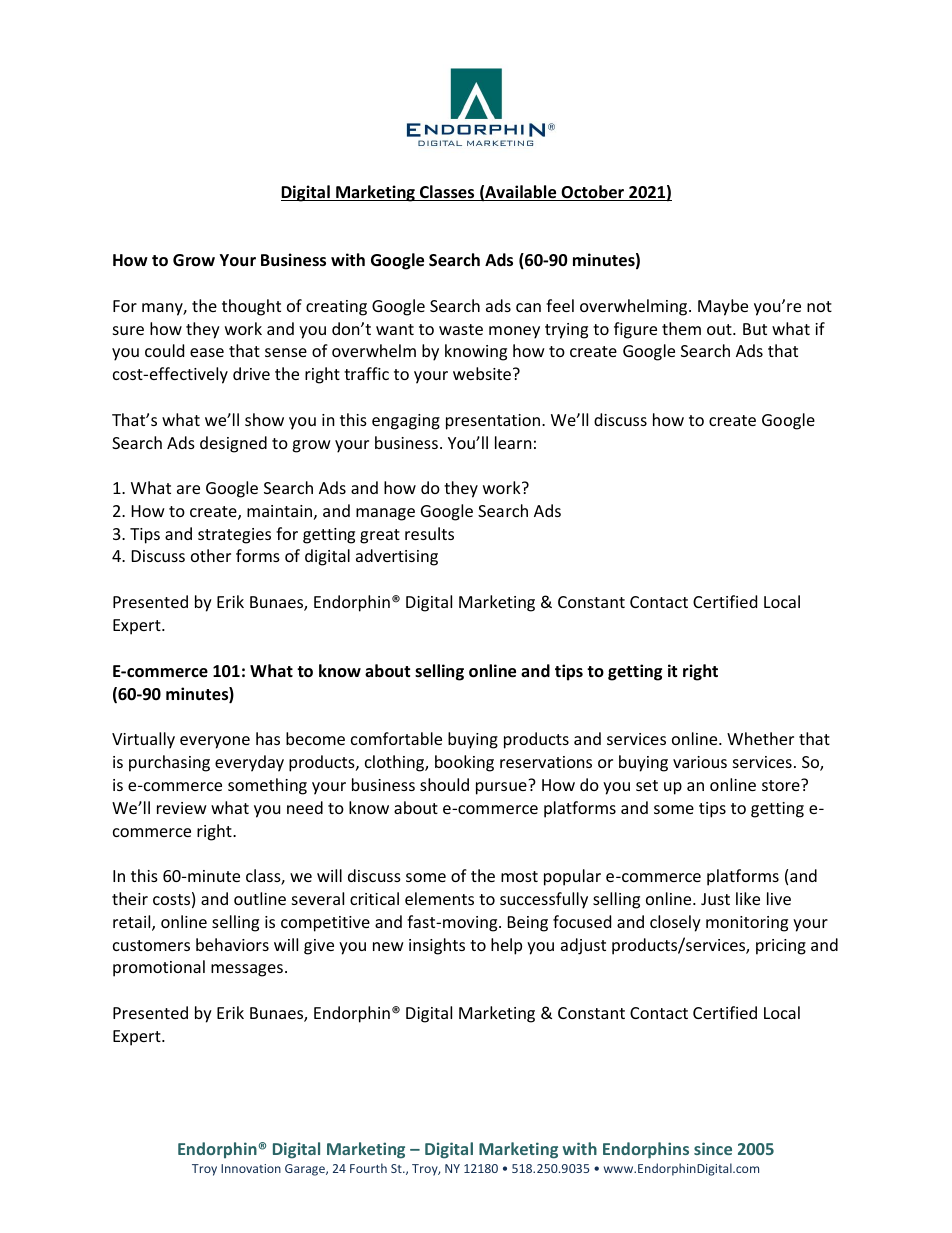 This image has height=1233, width=952. What do you see at coordinates (513, 442) in the image?
I see `learn` at bounding box center [513, 442].
